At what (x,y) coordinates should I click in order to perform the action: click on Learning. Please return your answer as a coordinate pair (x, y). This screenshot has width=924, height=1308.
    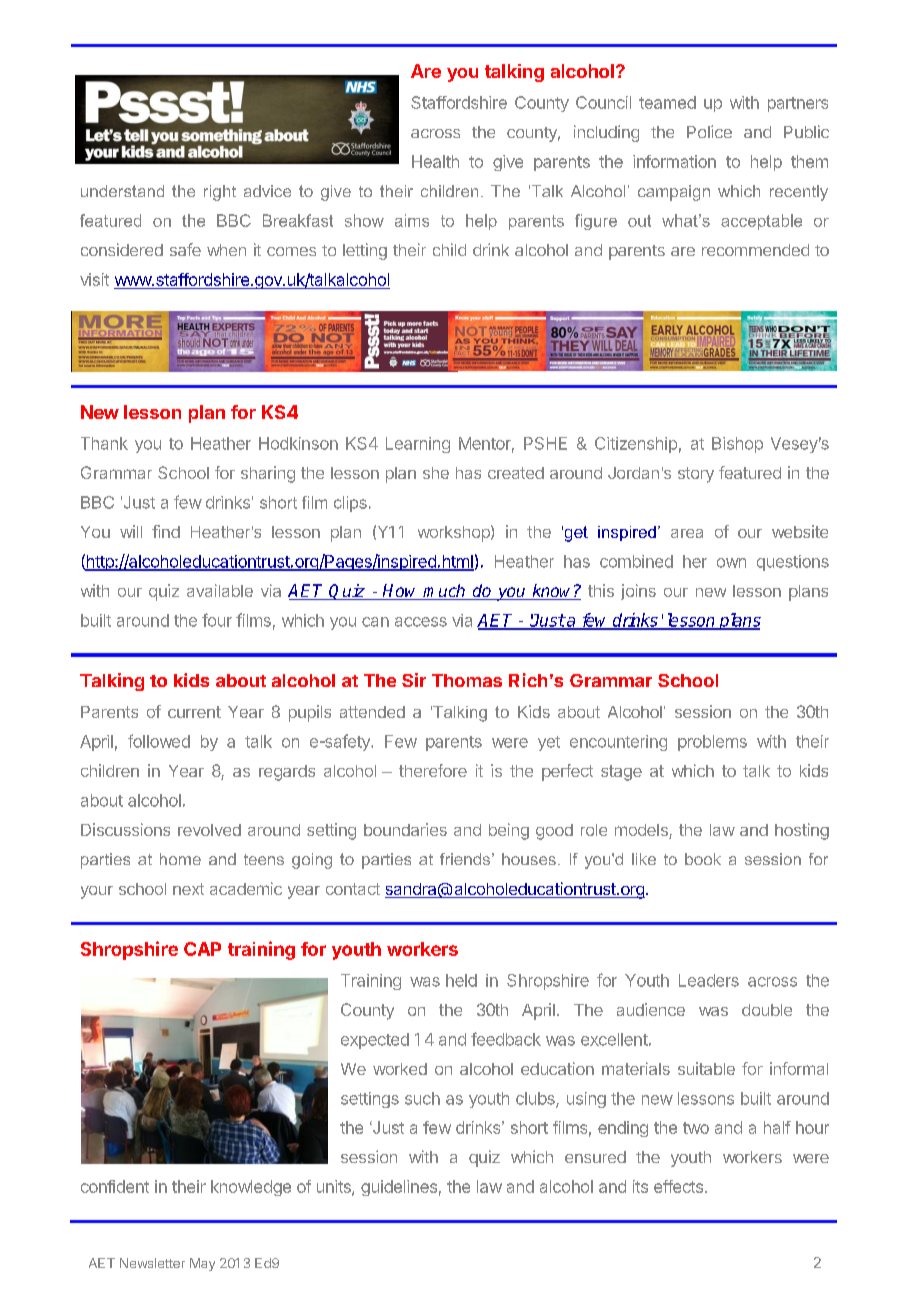
    Looking at the image, I should click on (418, 445).
